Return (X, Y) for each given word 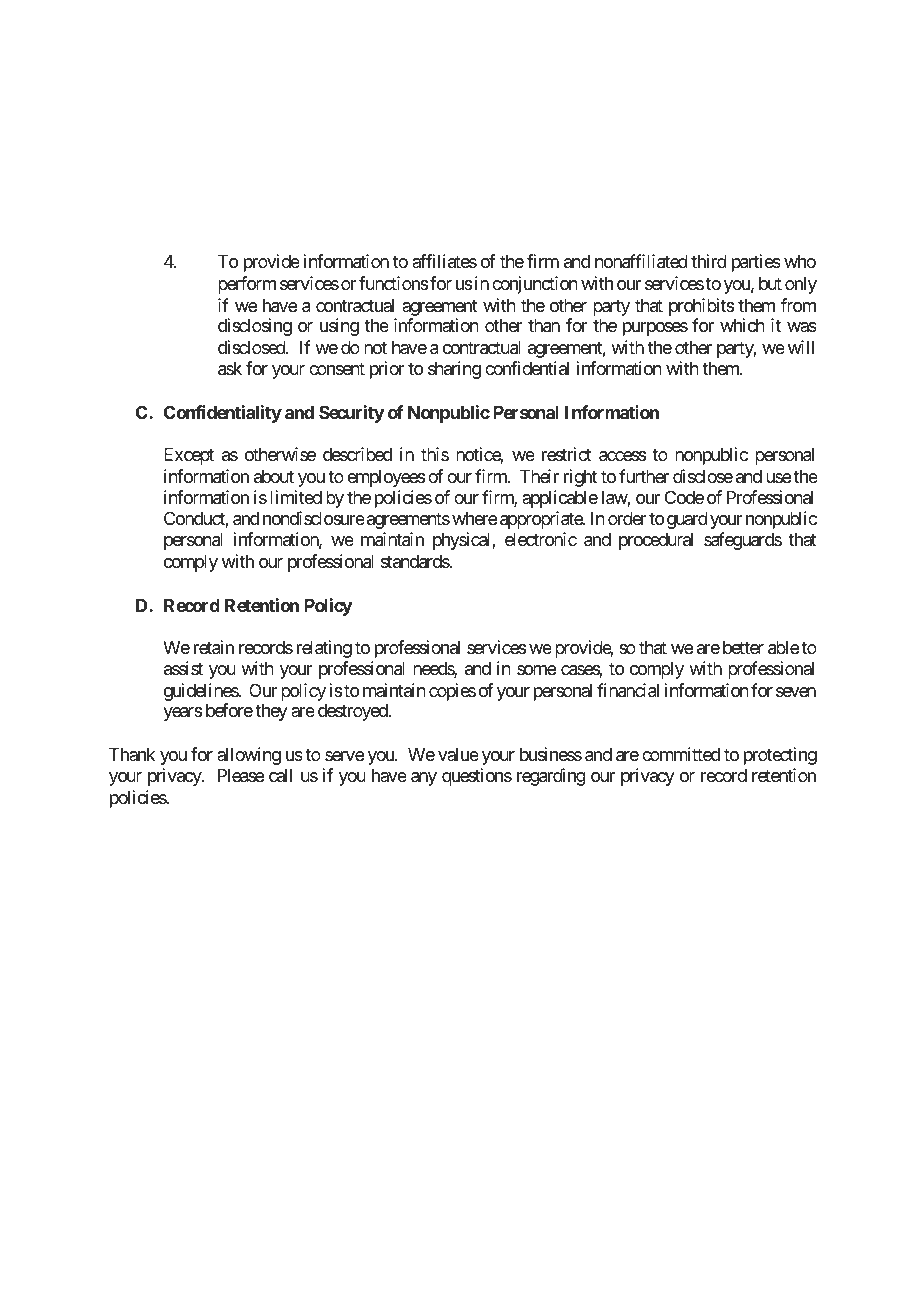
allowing (249, 756)
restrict (567, 454)
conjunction (535, 285)
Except (189, 456)
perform (247, 285)
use (778, 478)
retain (214, 647)
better (743, 647)
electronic (541, 539)
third (709, 261)
